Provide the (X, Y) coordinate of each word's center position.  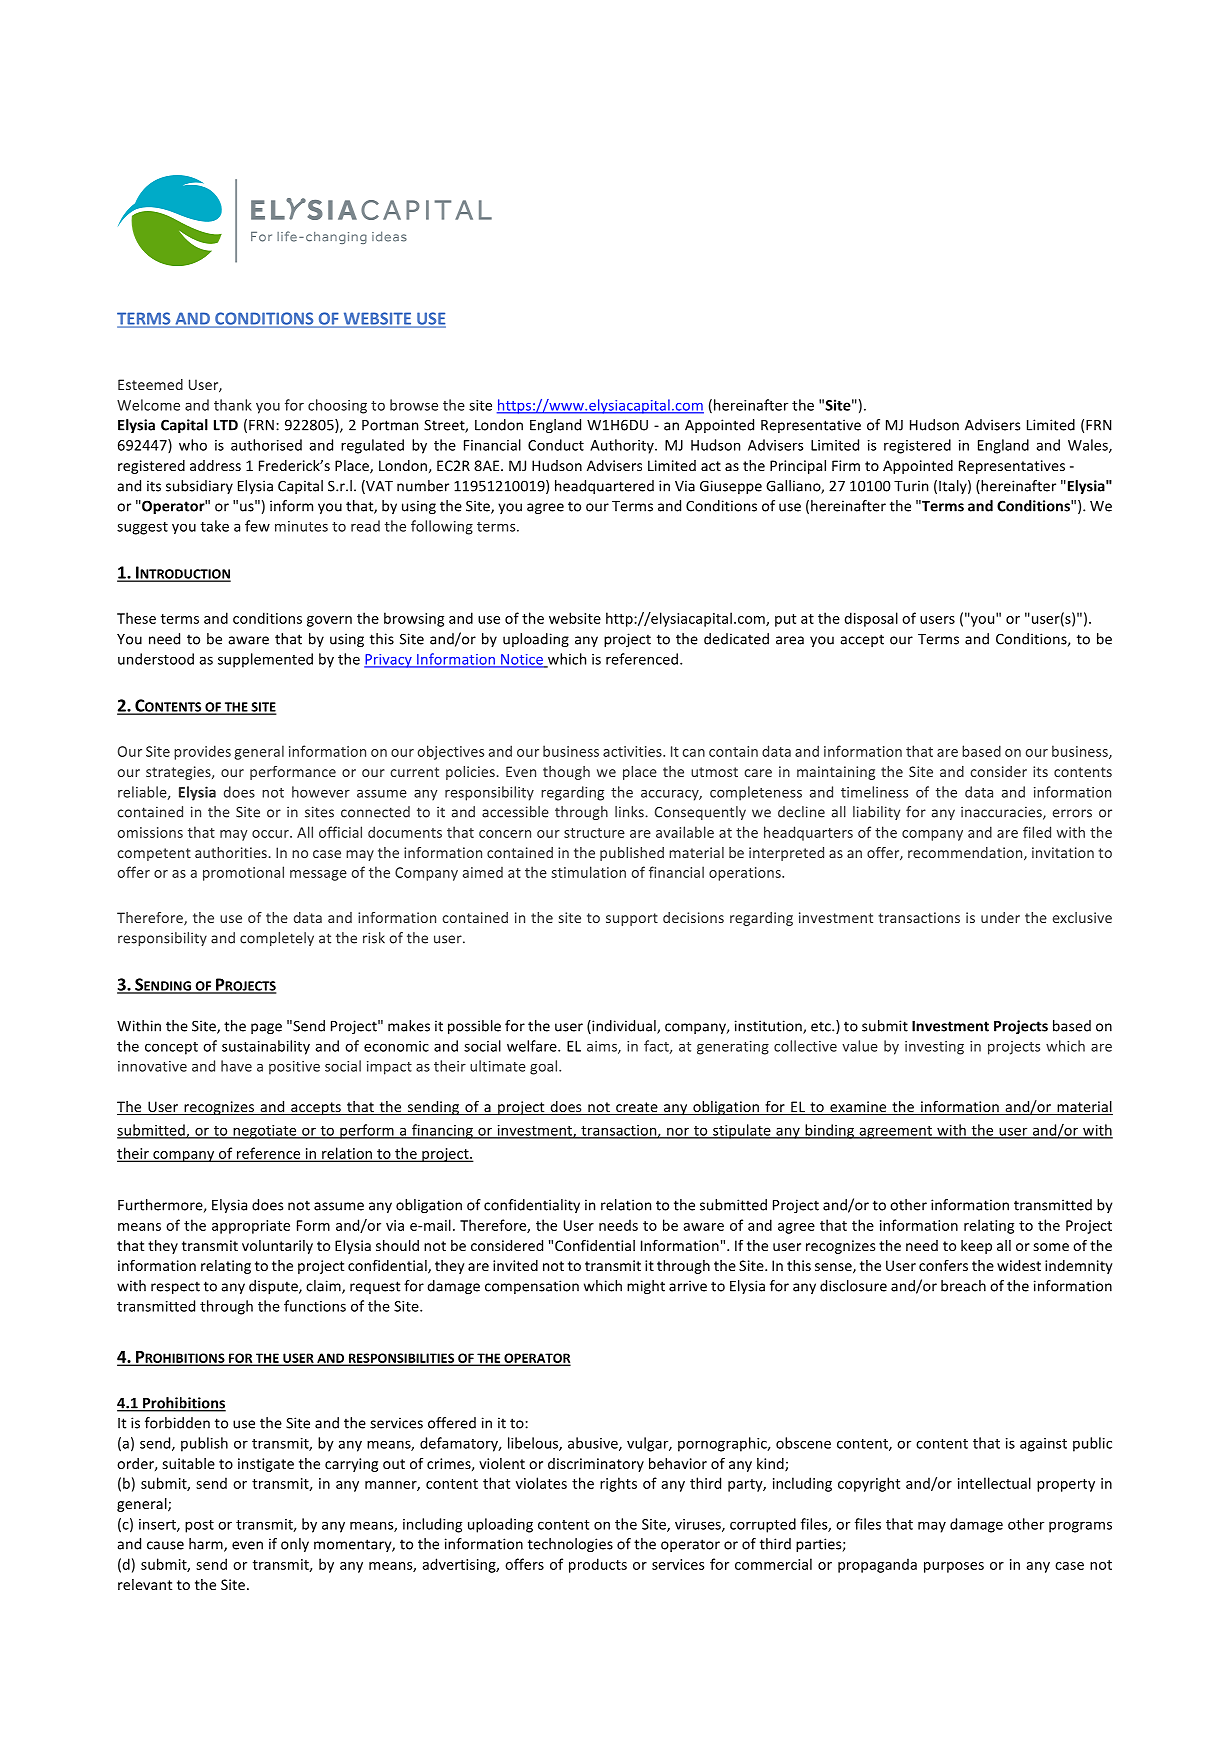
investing (934, 1048)
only (295, 1545)
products (598, 1565)
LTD (226, 425)
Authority (623, 446)
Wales (1089, 446)
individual (624, 1027)
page (266, 1028)
